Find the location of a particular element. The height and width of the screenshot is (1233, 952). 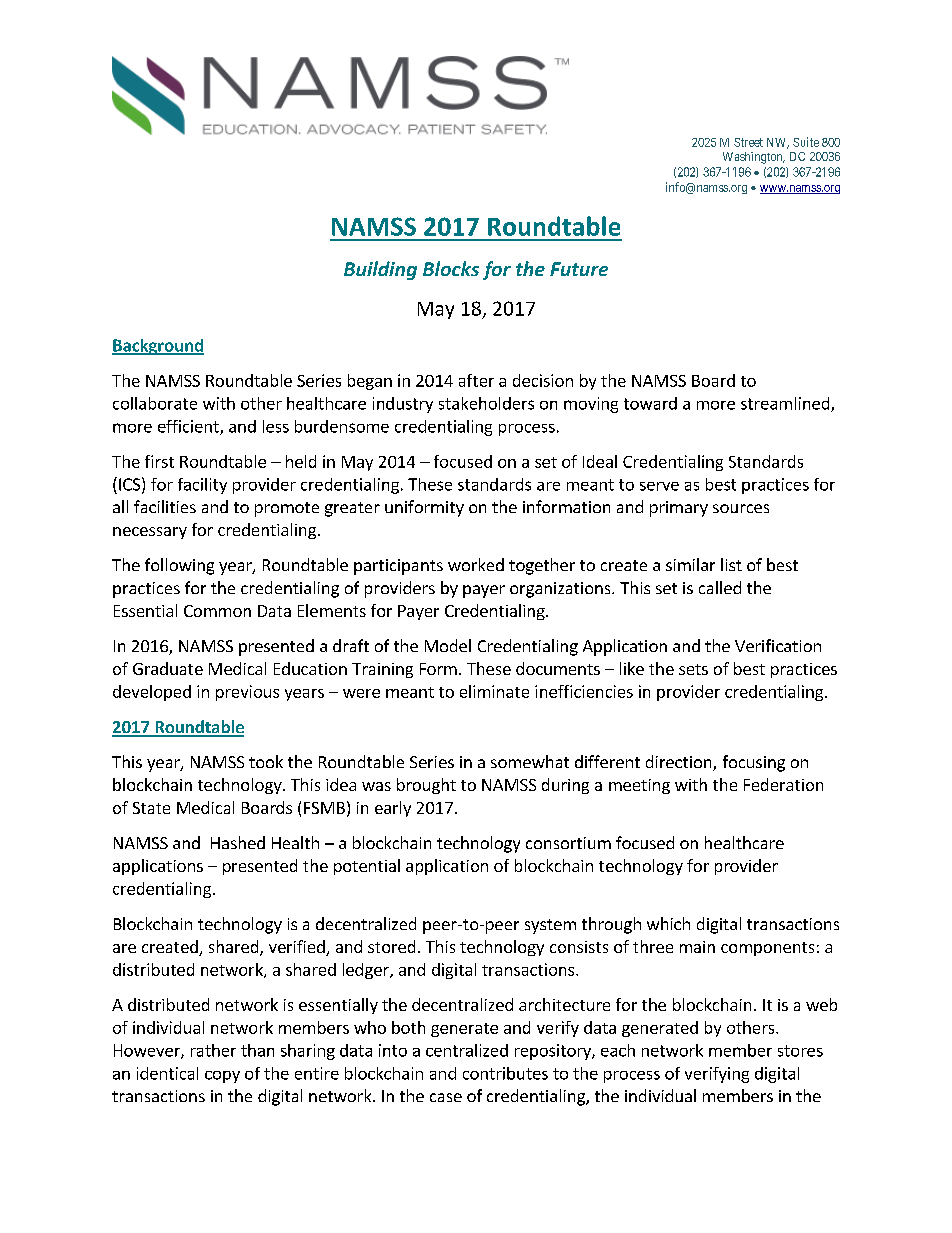

stakeholders is located at coordinates (486, 403).
